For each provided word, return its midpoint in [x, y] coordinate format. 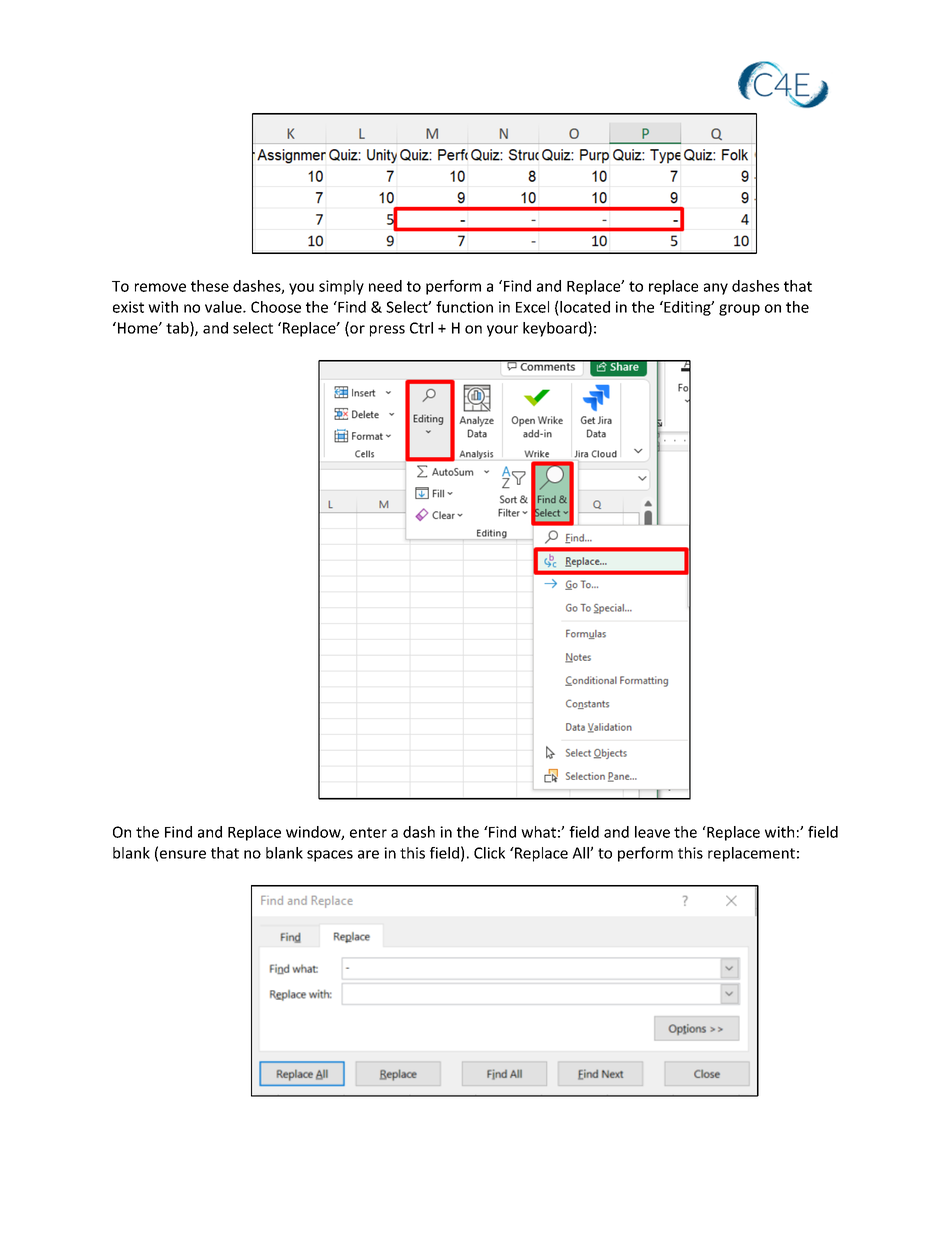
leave [652, 832]
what [538, 832]
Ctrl [421, 328]
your [502, 331]
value [224, 307]
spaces [330, 856]
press [387, 331]
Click [489, 853]
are [368, 854]
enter [368, 832]
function [464, 307]
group [739, 310]
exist [128, 307]
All [581, 853]
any [716, 289]
